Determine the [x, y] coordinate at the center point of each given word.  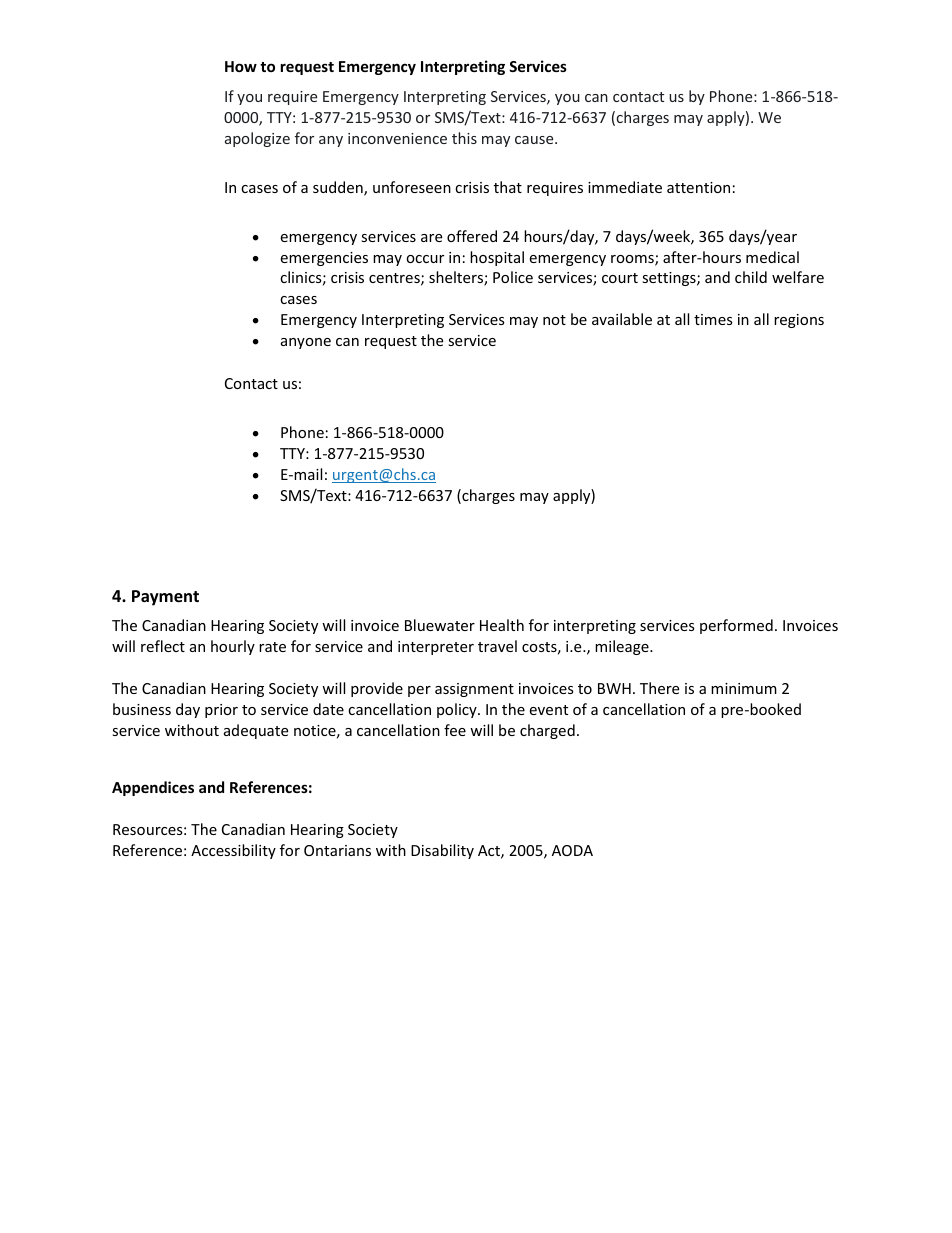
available [622, 319]
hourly [233, 647]
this [464, 138]
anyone [306, 343]
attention [698, 187]
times [713, 319]
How [241, 66]
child [751, 277]
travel [497, 646]
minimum [744, 688]
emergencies [324, 259]
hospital [497, 258]
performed [736, 626]
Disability [442, 851]
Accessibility [233, 851]
